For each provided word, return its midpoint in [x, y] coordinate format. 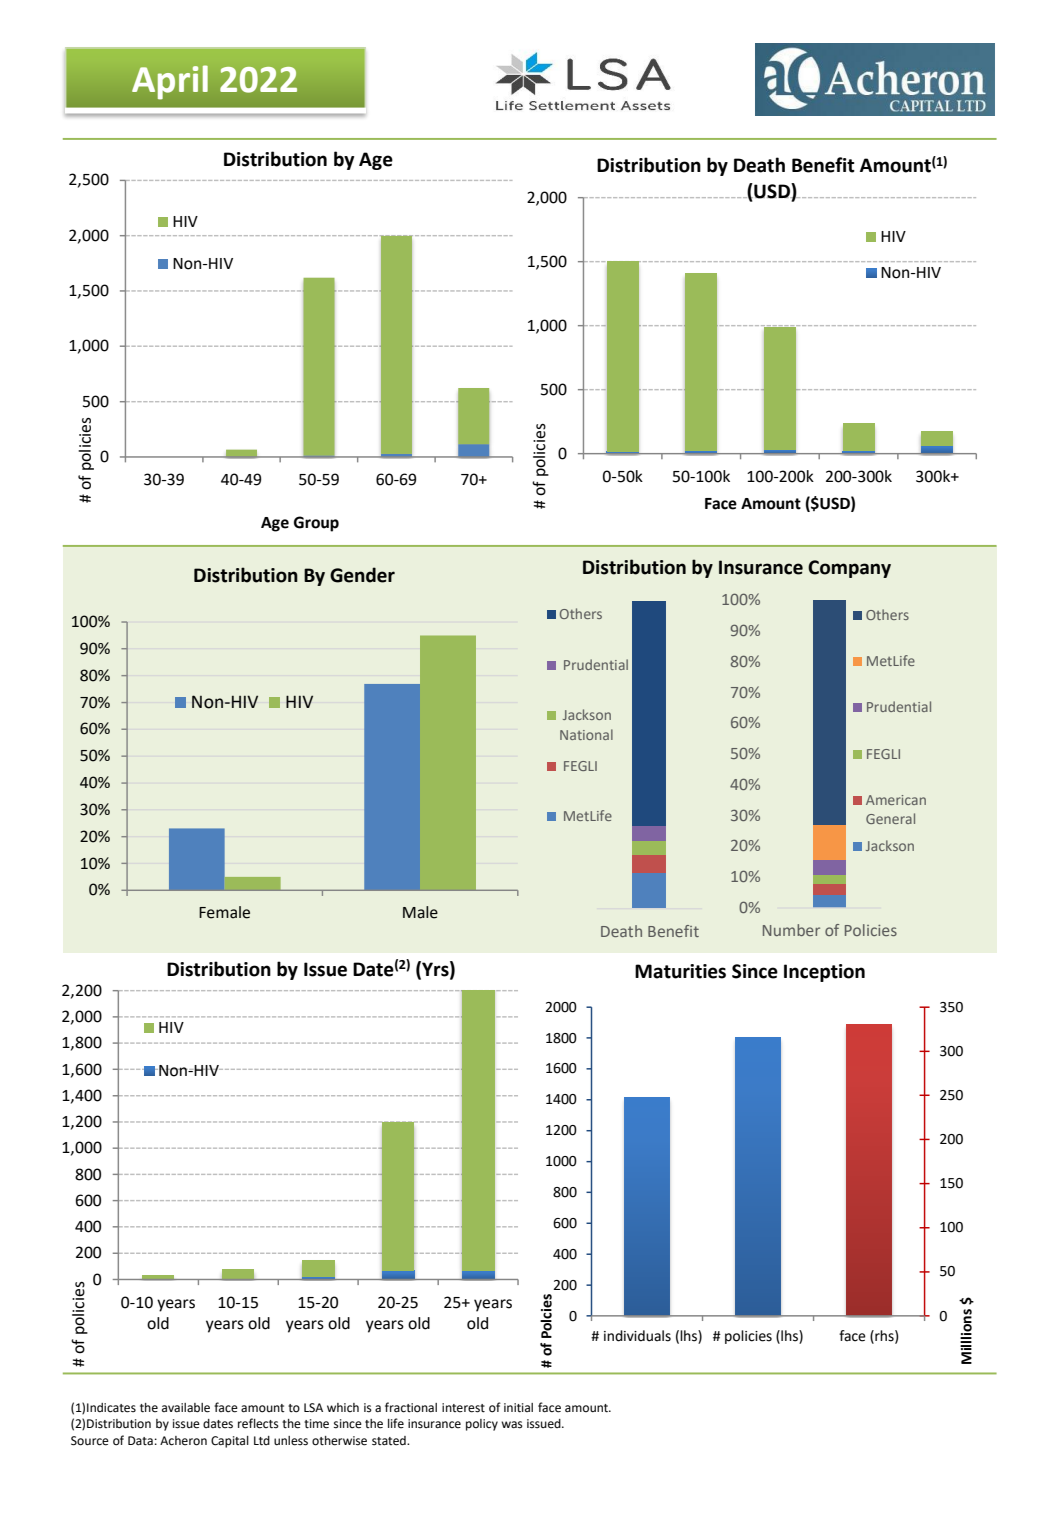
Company [849, 569]
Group [316, 524]
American [896, 800]
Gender [362, 575]
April [170, 82]
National [586, 734]
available [186, 1408]
